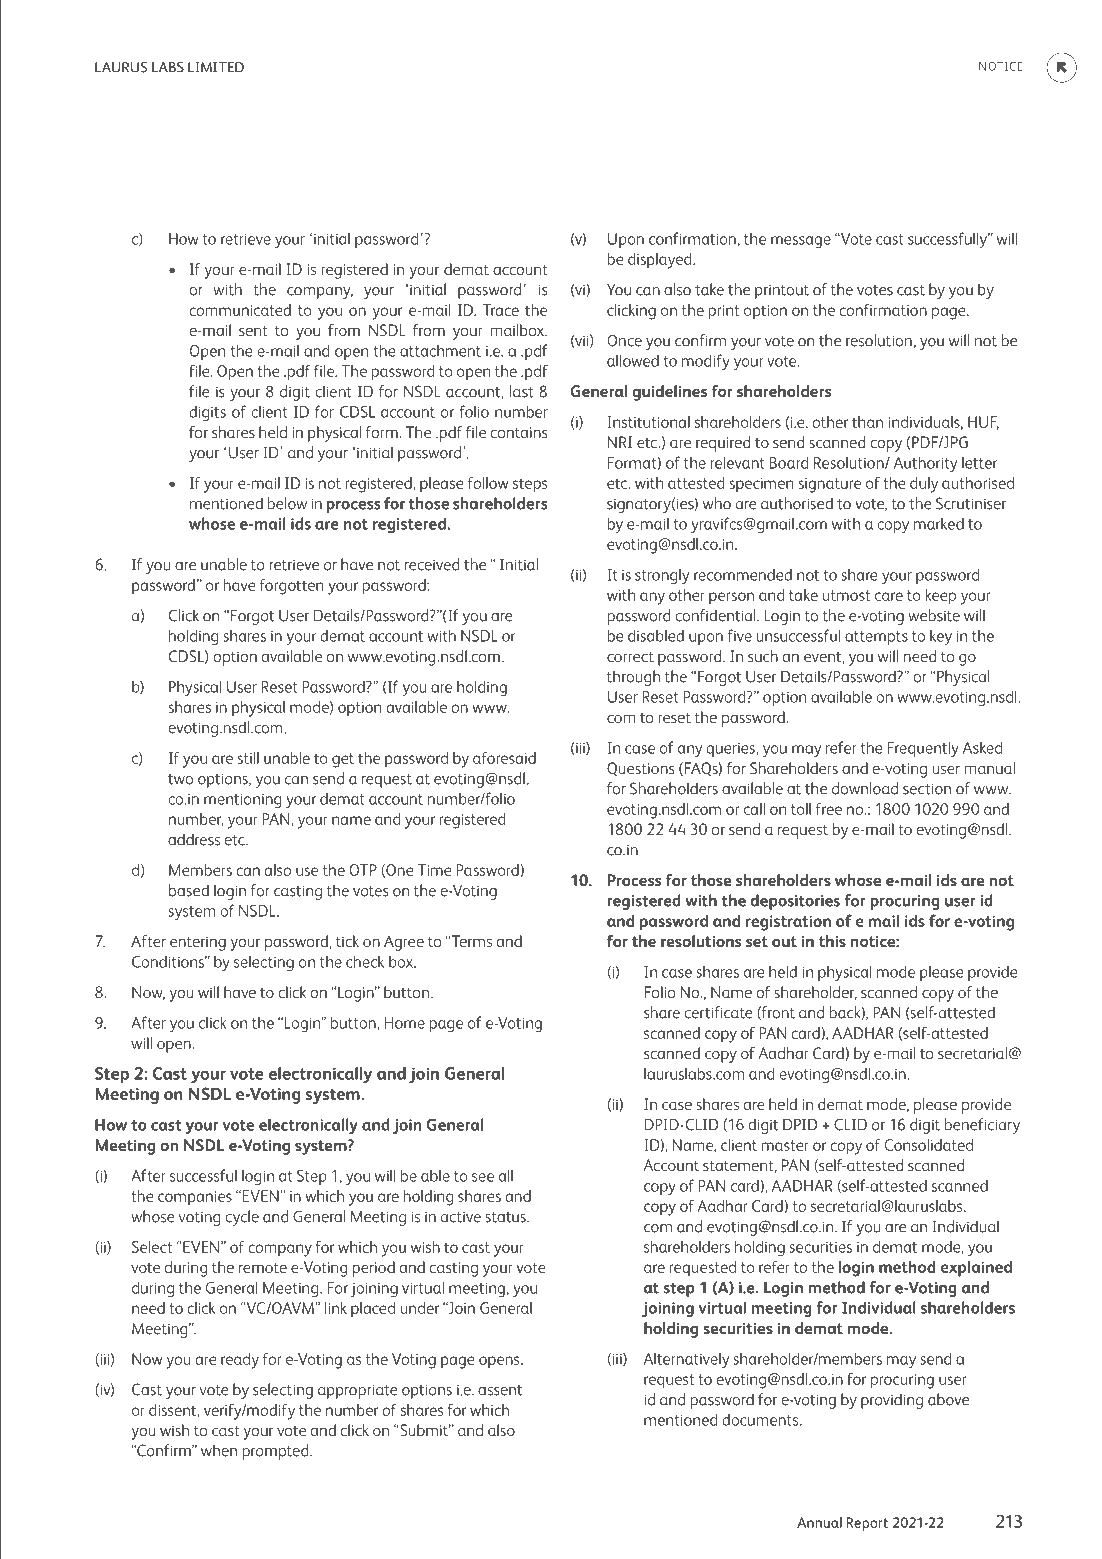  Describe the element at coordinates (865, 788) in the page. I see `download` at that location.
